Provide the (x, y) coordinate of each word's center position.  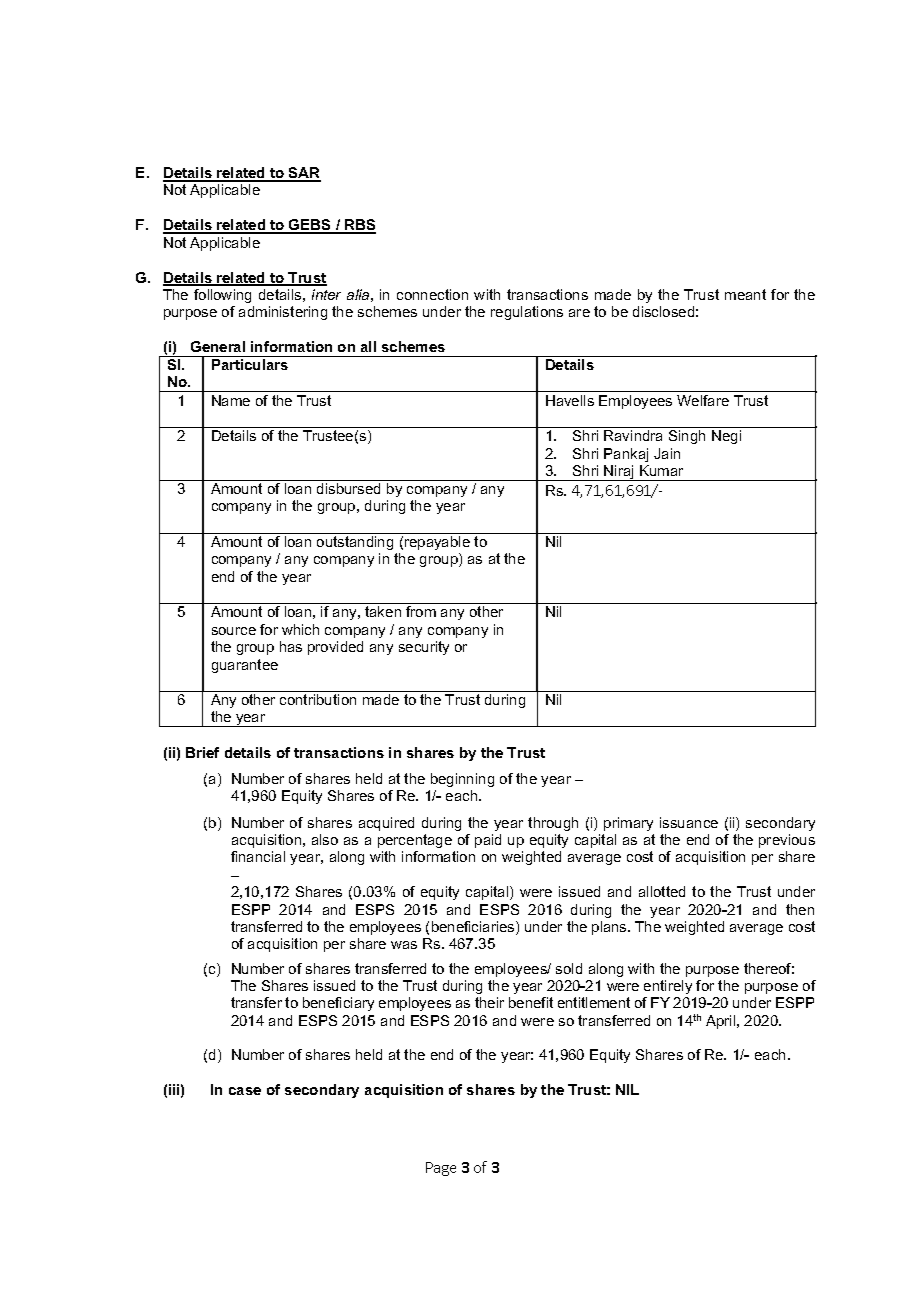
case (245, 1091)
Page (441, 1169)
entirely (668, 987)
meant (745, 294)
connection (432, 294)
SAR (304, 174)
